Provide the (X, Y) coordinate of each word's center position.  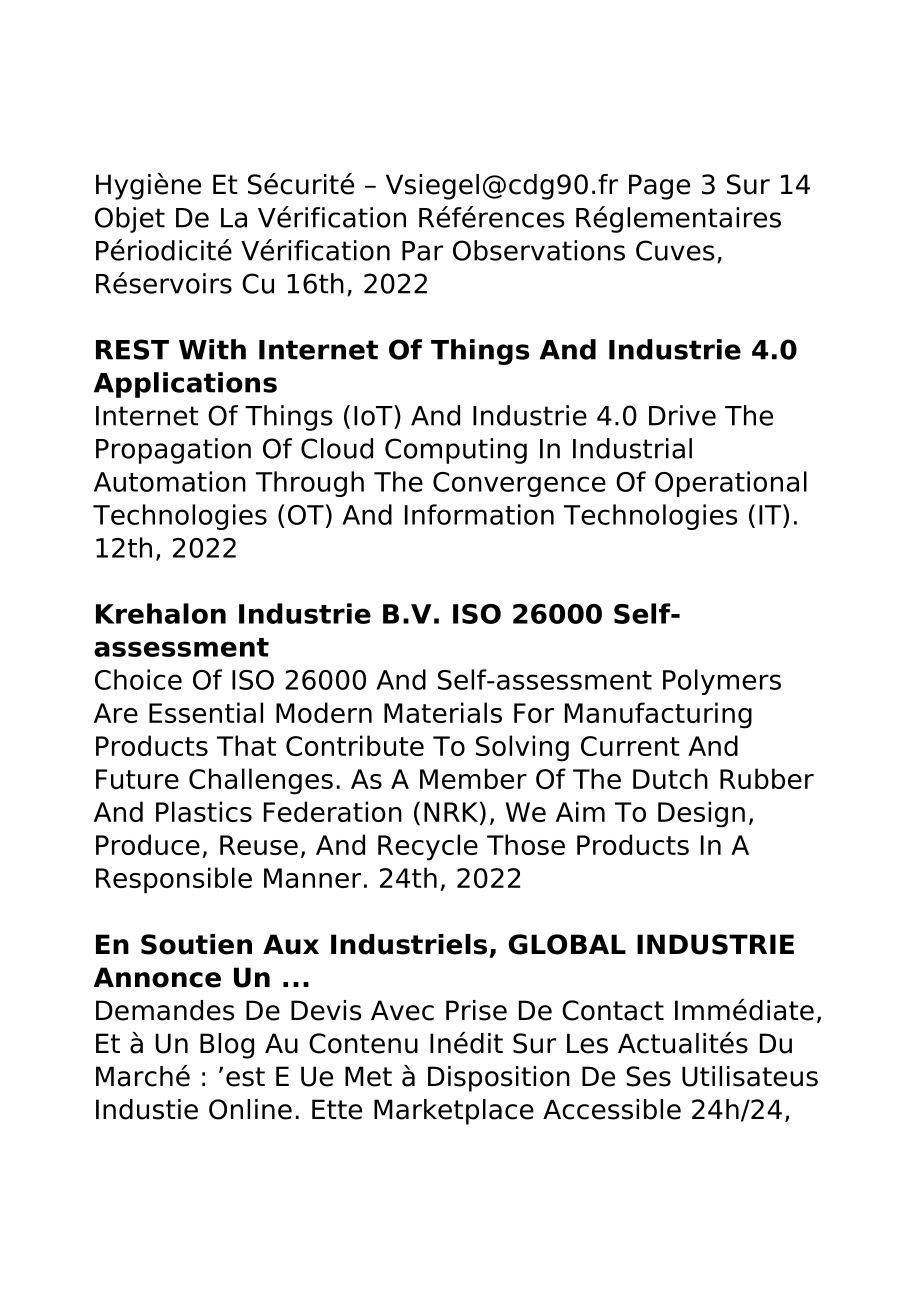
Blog (227, 1046)
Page (659, 187)
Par (422, 251)
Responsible (174, 880)
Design (701, 814)
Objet (130, 220)
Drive (682, 415)
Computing (456, 451)
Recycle (428, 847)
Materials (443, 712)
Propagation (173, 451)
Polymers (722, 682)
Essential (206, 712)
